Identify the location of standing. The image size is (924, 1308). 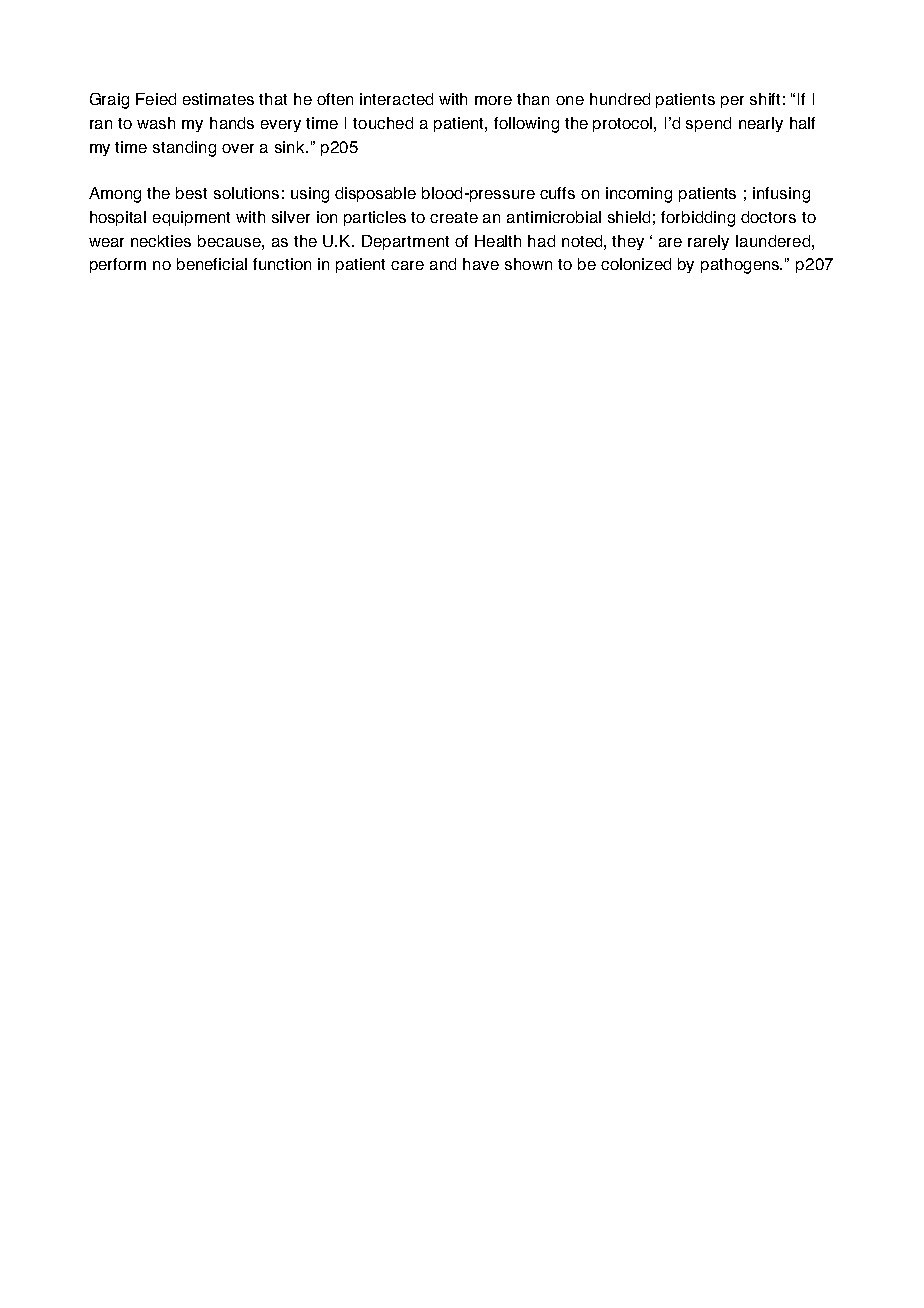
(184, 149).
